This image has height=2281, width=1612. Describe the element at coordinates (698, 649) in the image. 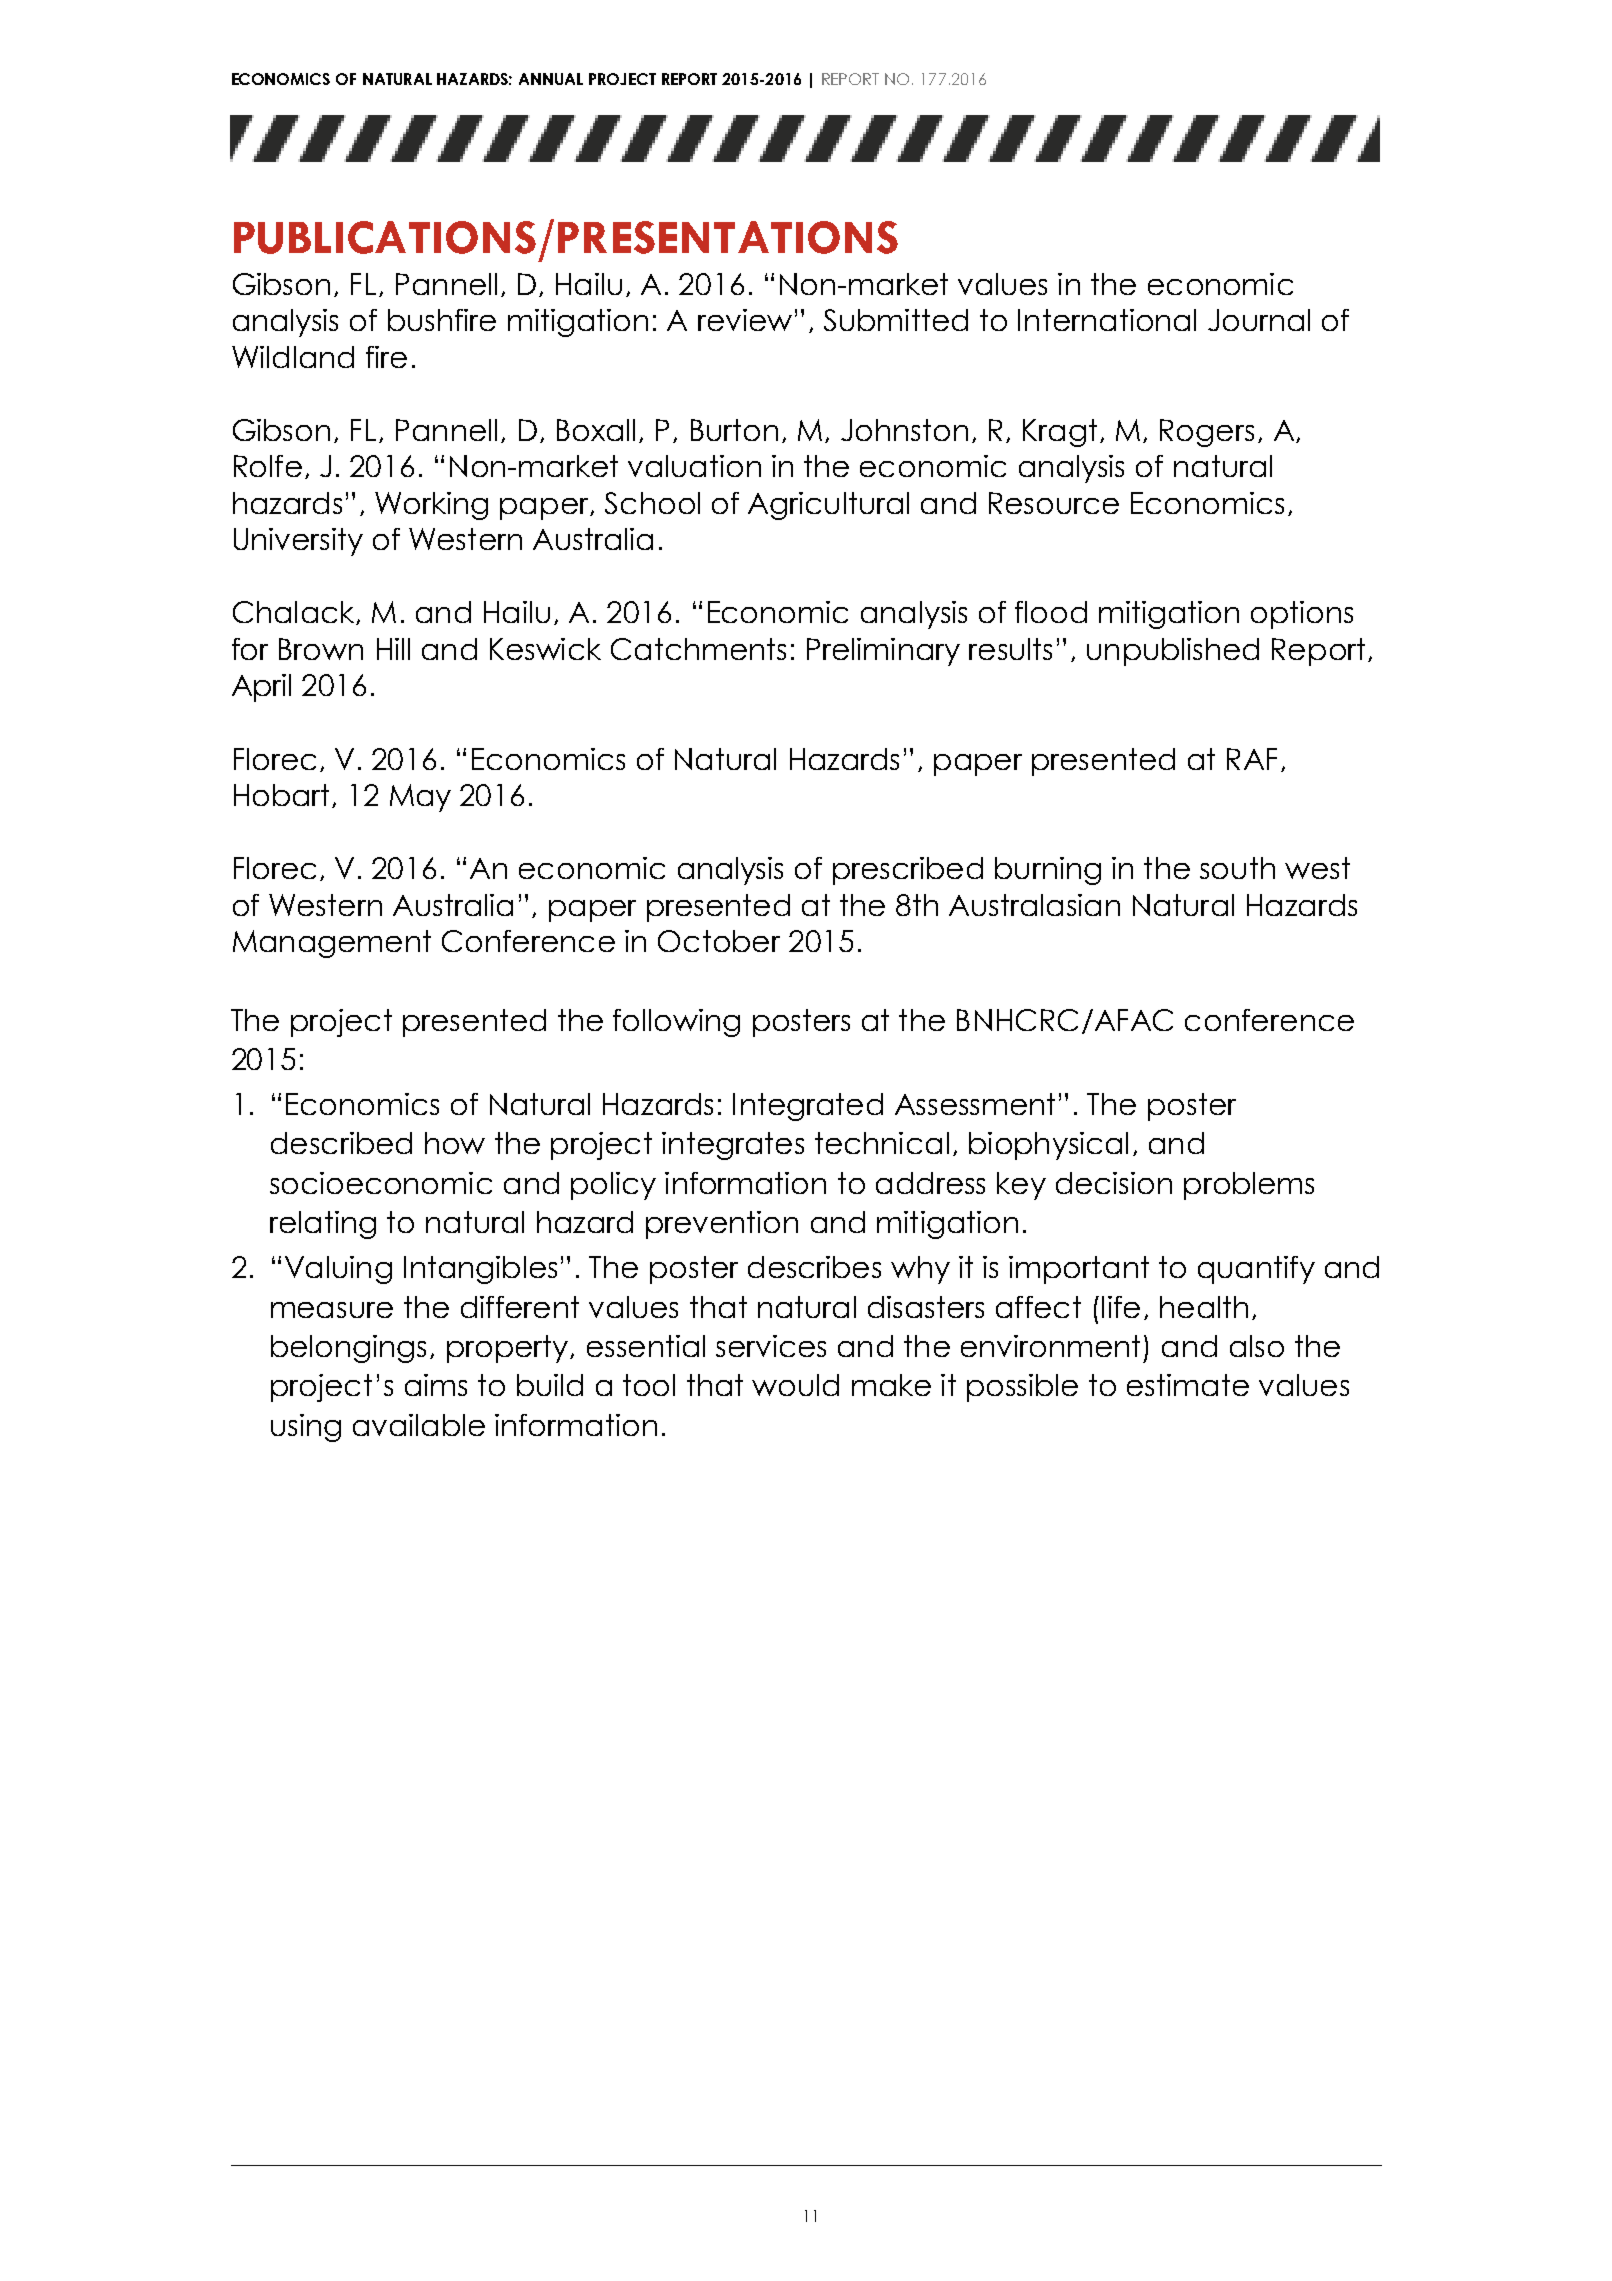

I see `Catchments` at that location.
